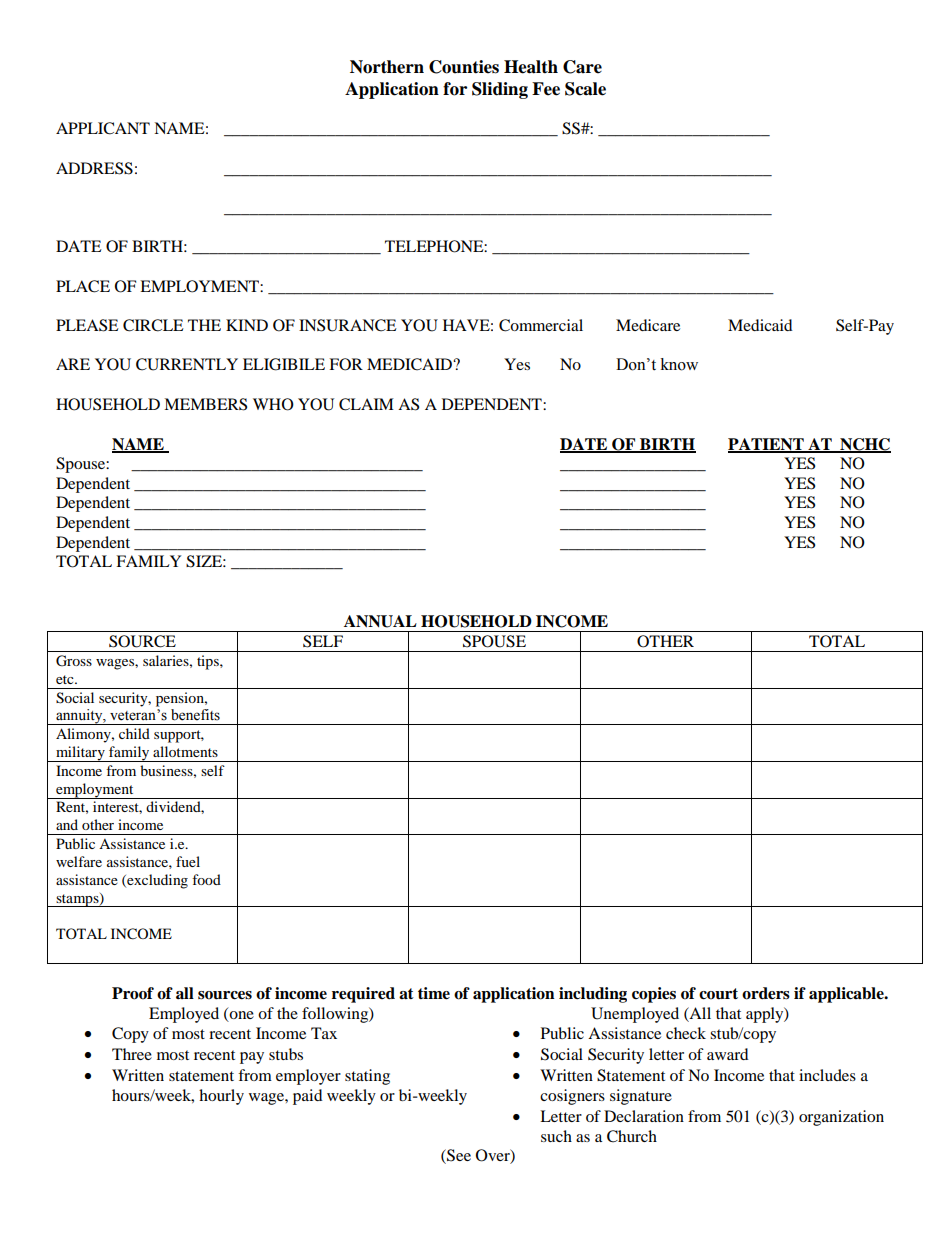  What do you see at coordinates (103, 128) in the screenshot?
I see `APPLICANT` at bounding box center [103, 128].
